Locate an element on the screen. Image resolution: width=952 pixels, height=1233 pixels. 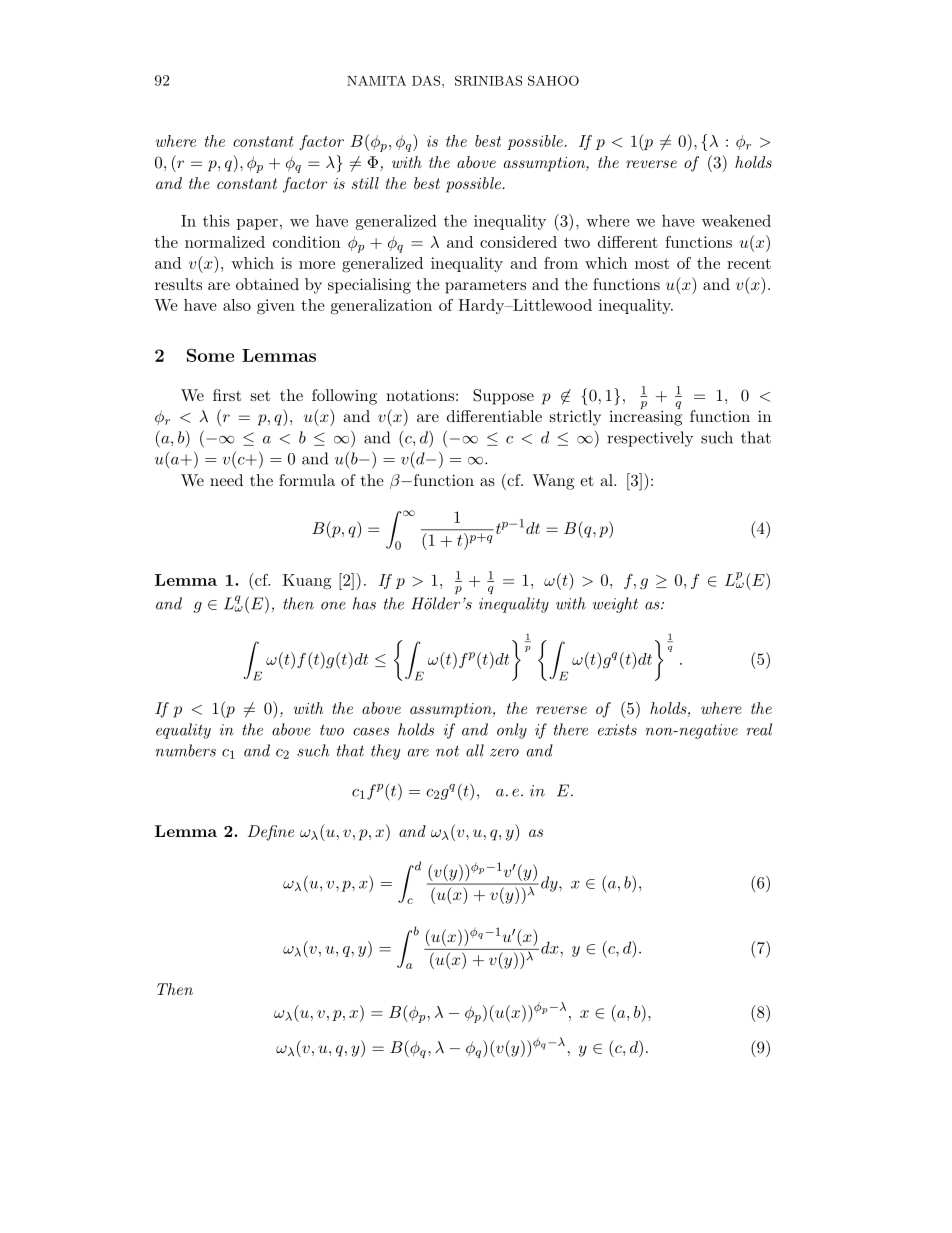
all is located at coordinates (475, 750).
